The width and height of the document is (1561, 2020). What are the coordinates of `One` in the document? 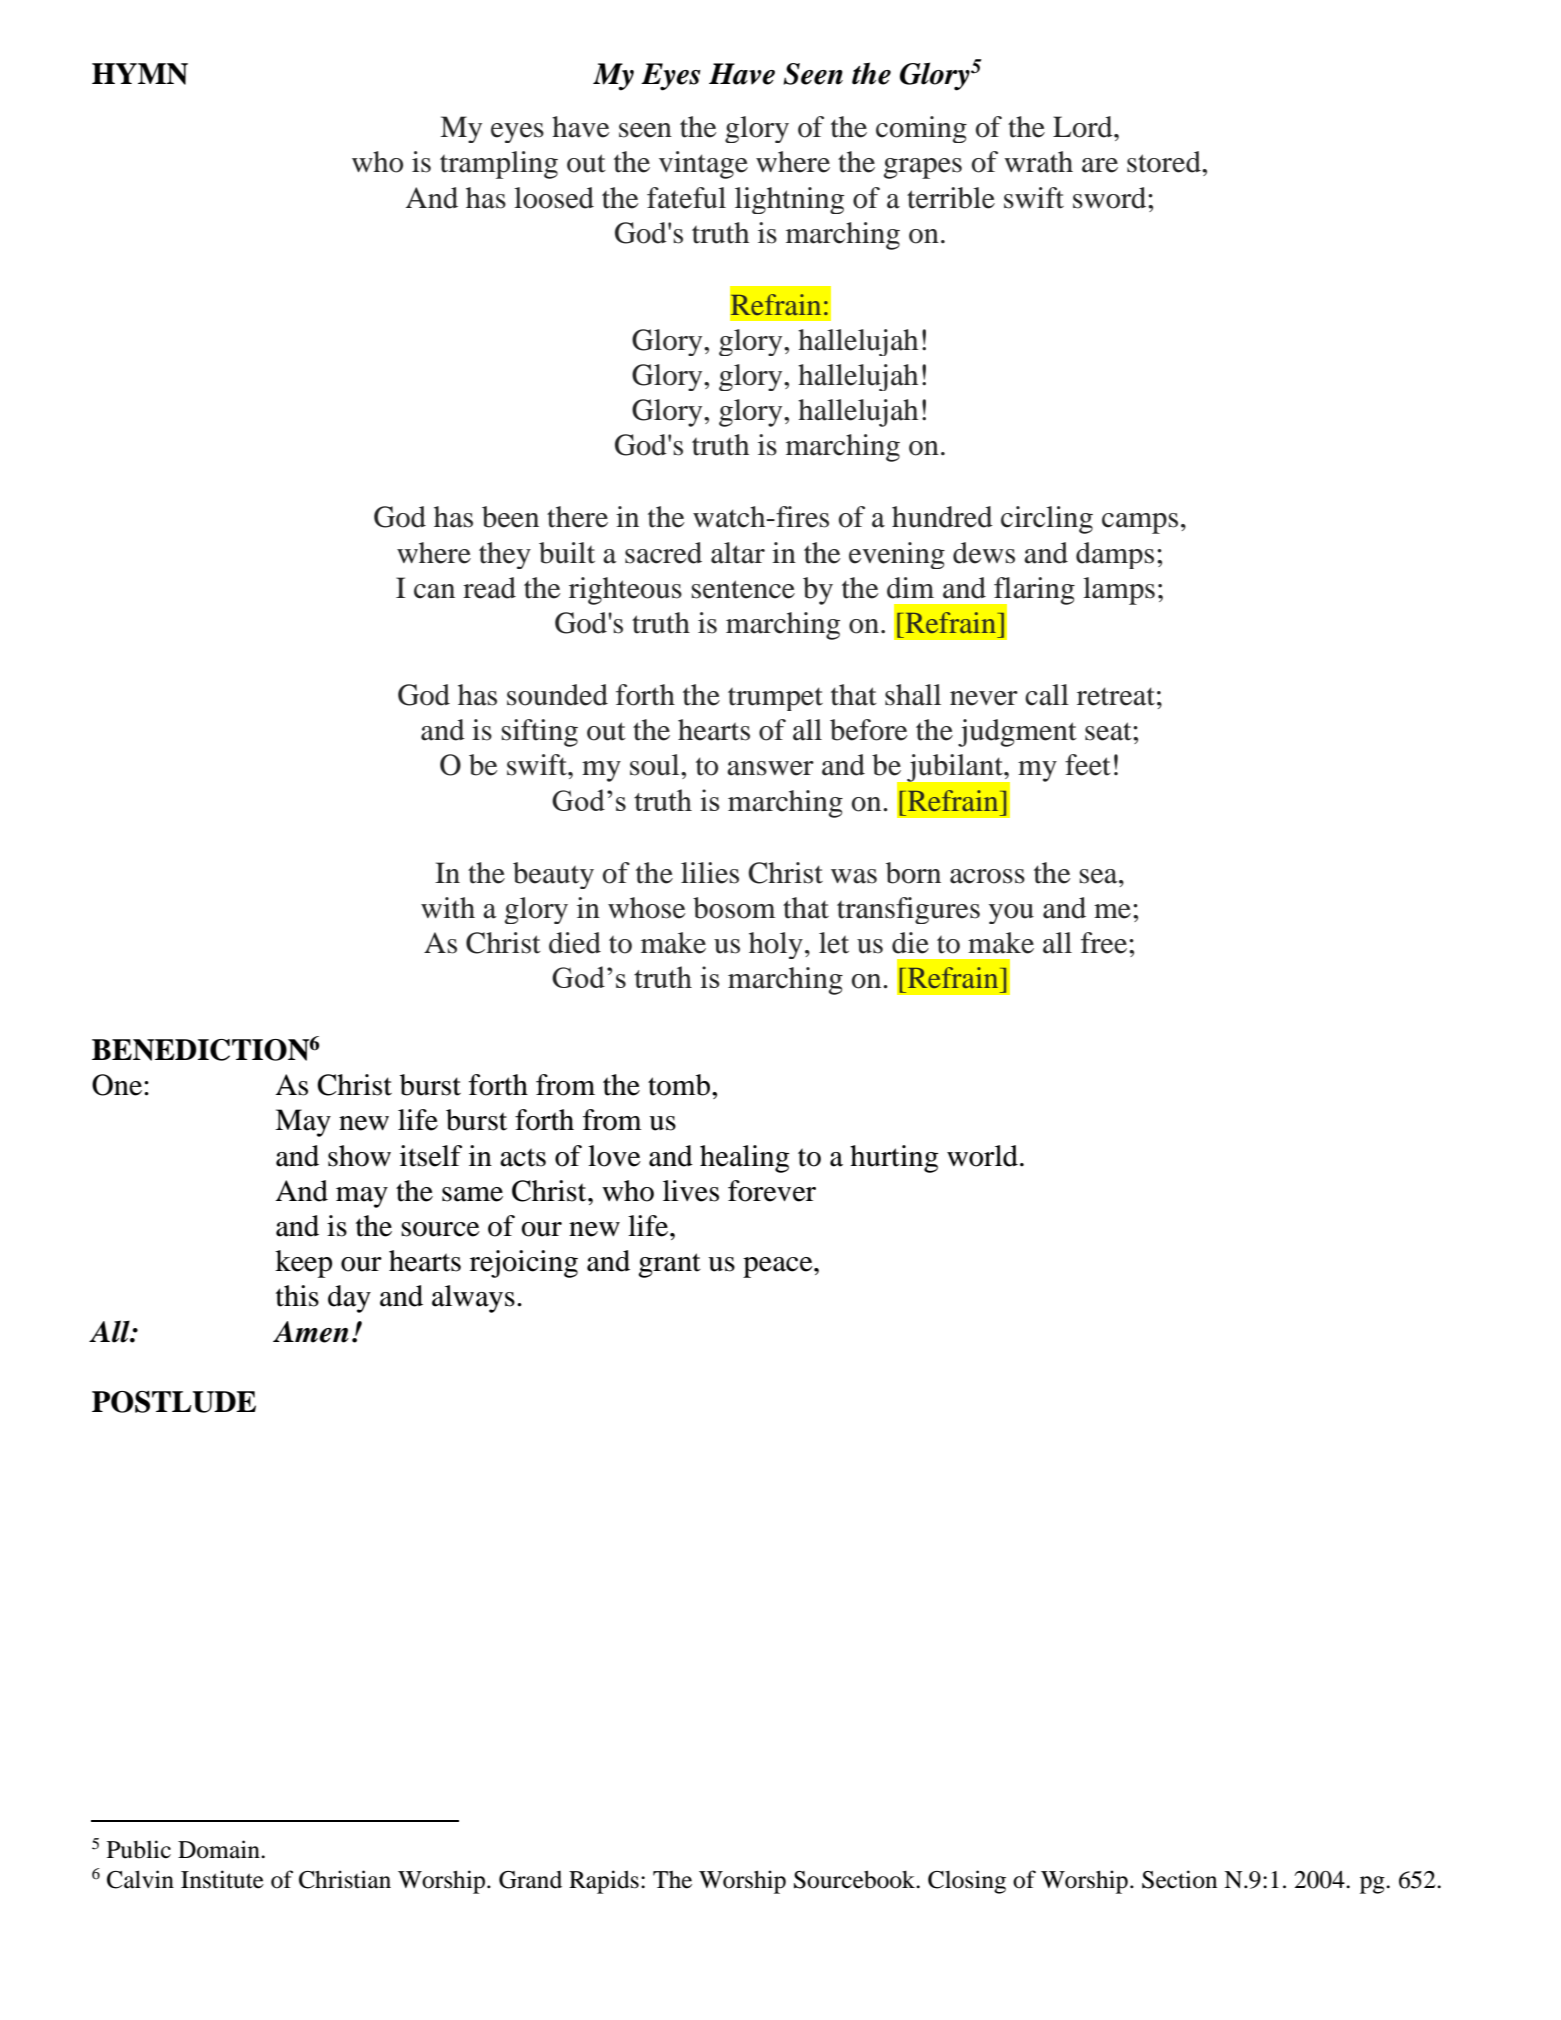 It's located at (118, 1085).
